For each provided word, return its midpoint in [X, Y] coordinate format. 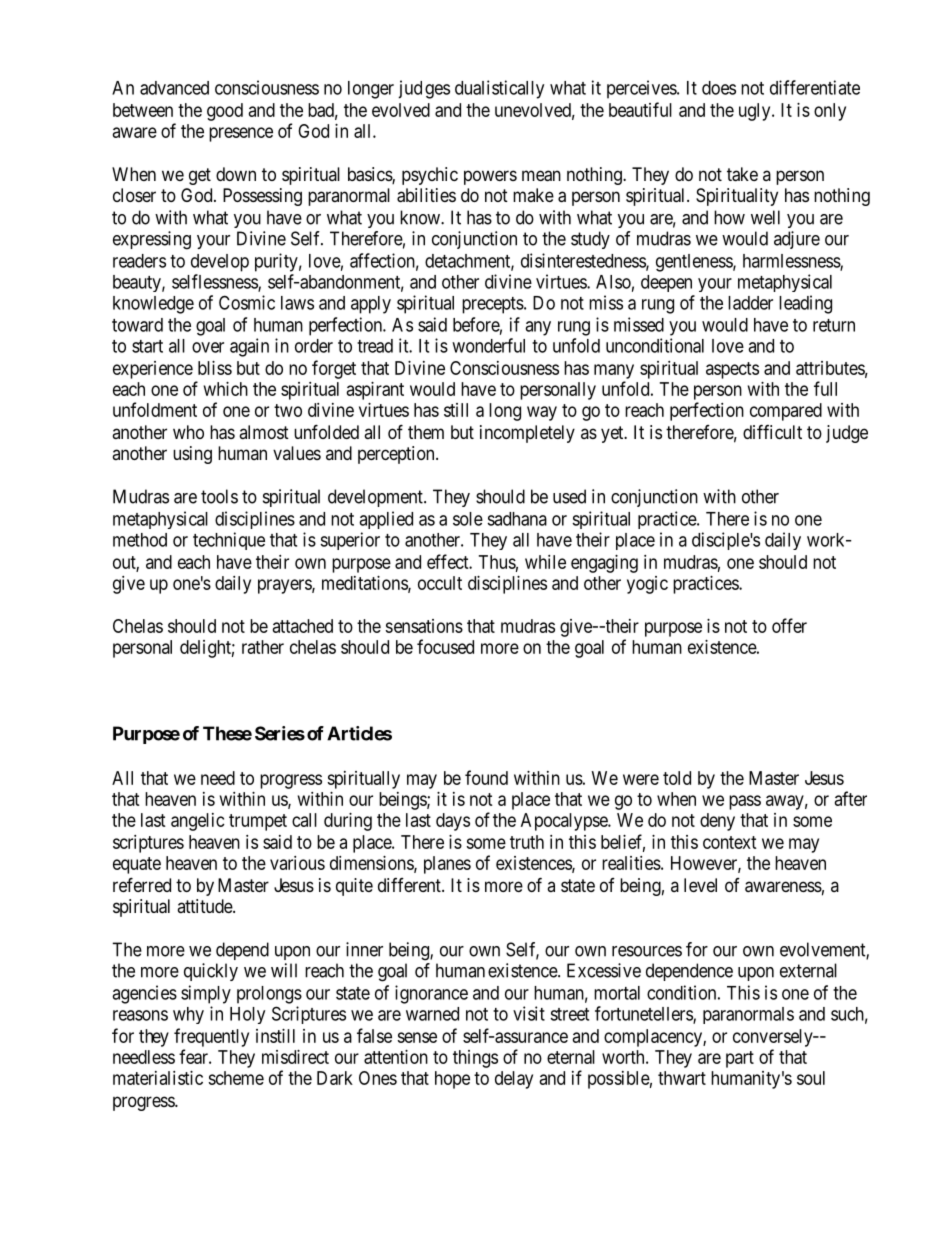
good [225, 112]
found [486, 777]
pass [745, 802]
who [188, 432]
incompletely [527, 434]
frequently [211, 1037]
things [475, 1059]
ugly [756, 112]
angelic [198, 822]
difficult [772, 431]
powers [490, 177]
